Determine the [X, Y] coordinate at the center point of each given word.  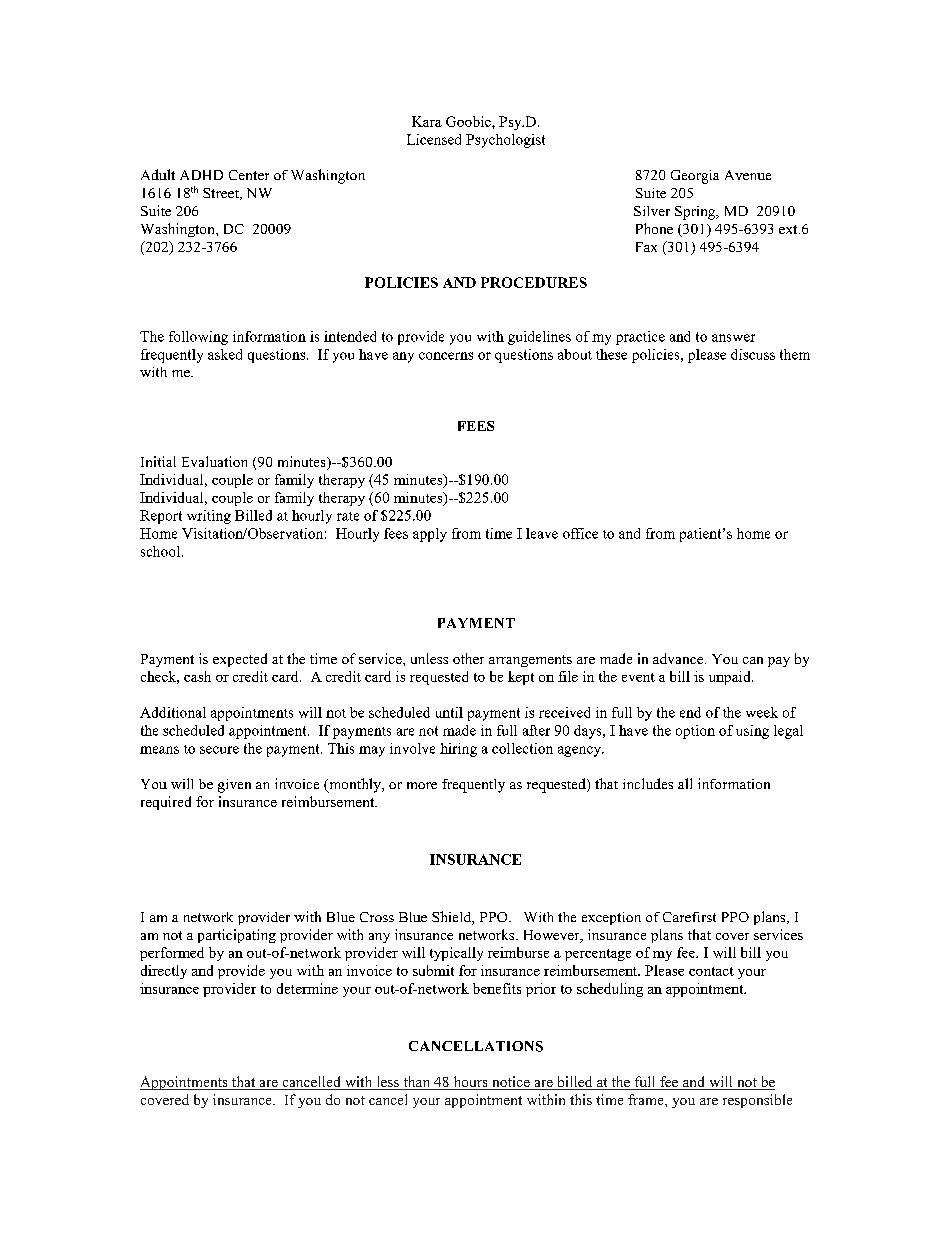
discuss [753, 354]
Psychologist [505, 141]
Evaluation [214, 461]
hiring [458, 750]
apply [430, 535]
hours [470, 1083]
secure [219, 750]
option [695, 732]
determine [307, 988]
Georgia [695, 177]
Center [249, 175]
